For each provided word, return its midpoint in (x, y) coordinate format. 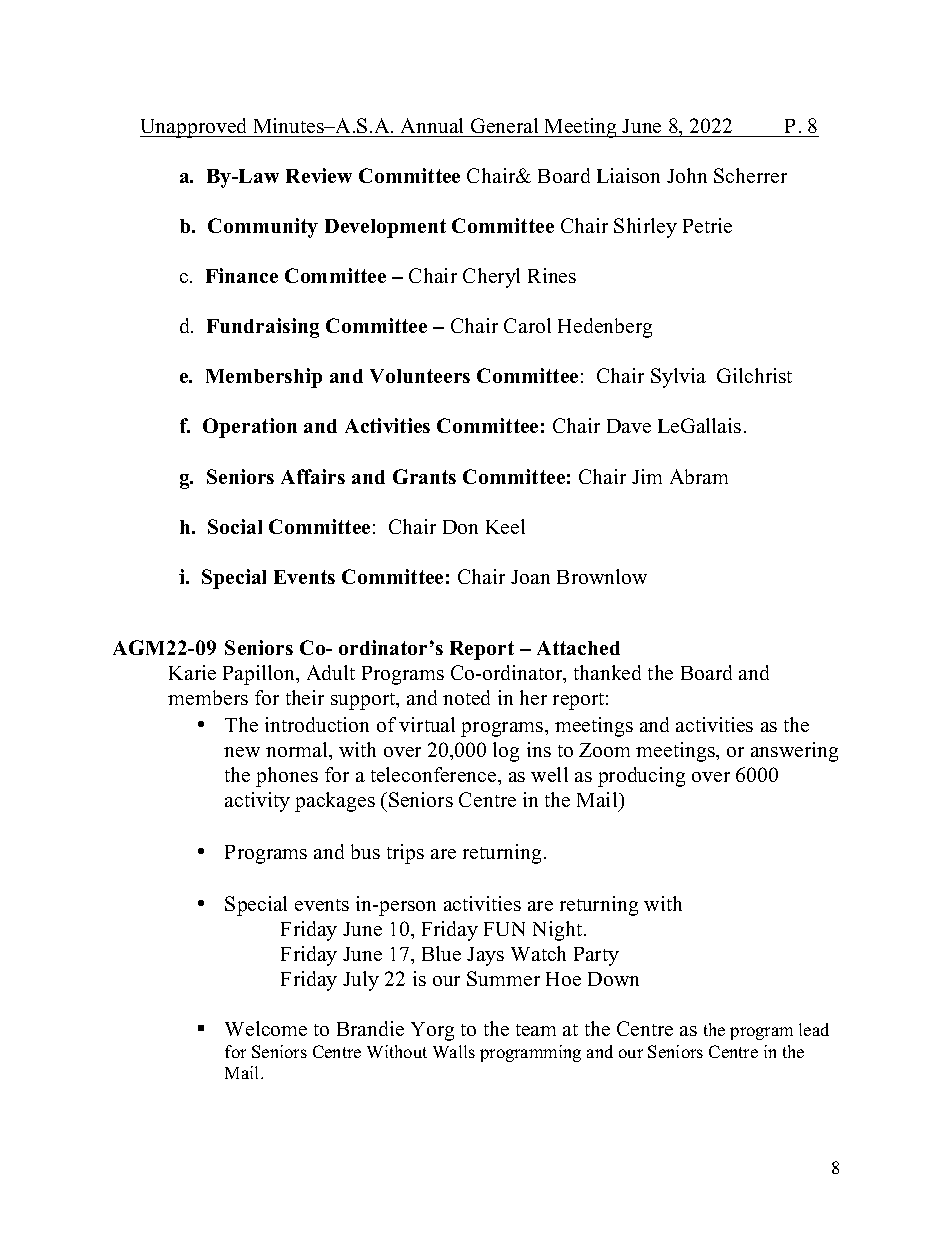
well (549, 774)
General (504, 125)
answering (794, 752)
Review (319, 175)
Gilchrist (754, 375)
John (687, 175)
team (536, 1030)
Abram (699, 476)
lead (814, 1029)
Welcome (266, 1028)
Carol (527, 325)
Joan (530, 577)
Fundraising (263, 328)
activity (257, 802)
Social (235, 526)
